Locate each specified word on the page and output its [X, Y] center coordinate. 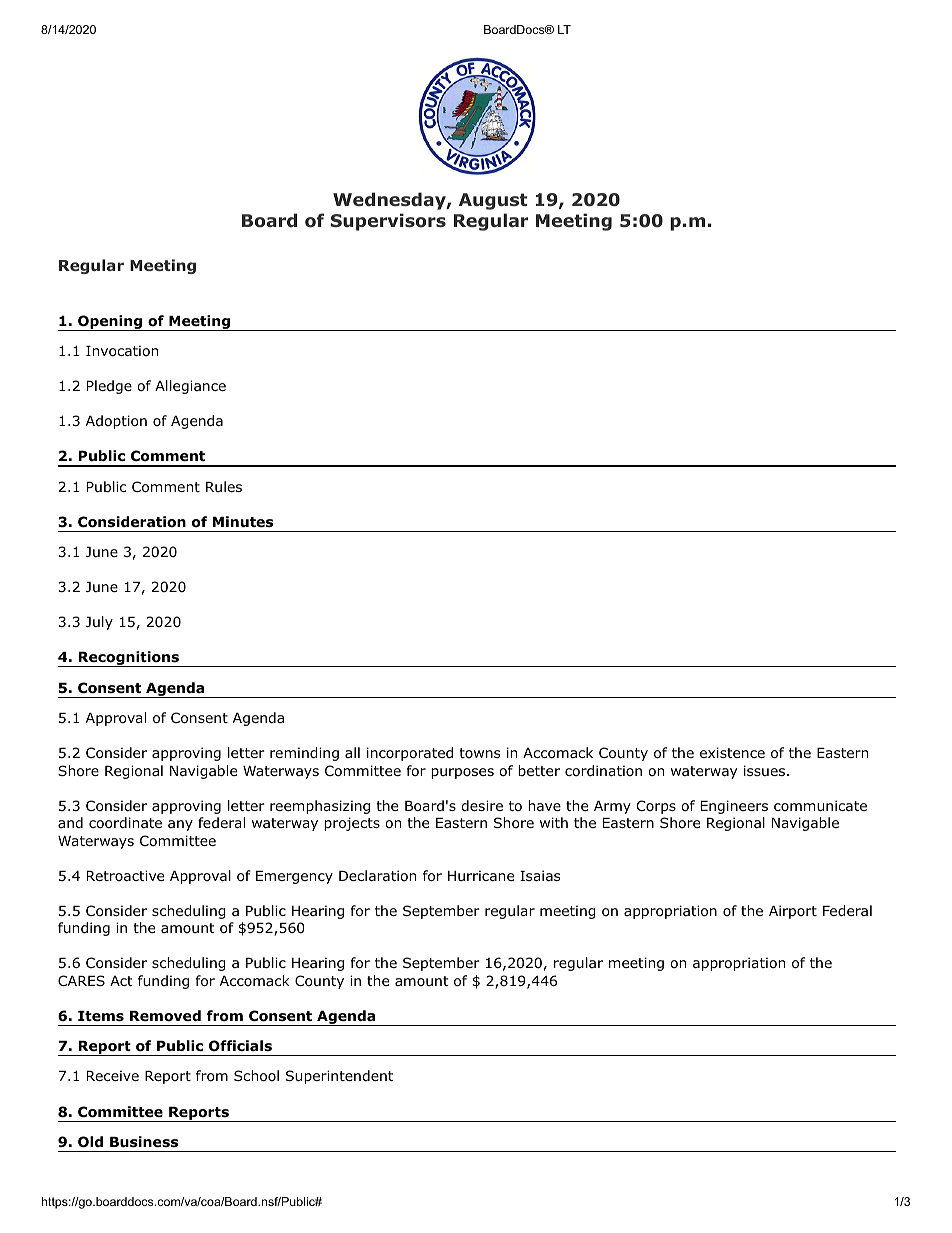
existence [732, 752]
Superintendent [339, 1077]
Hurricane [481, 875]
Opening [110, 323]
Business [144, 1141]
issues [766, 770]
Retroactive [125, 875]
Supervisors [388, 222]
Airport [793, 912]
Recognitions [129, 659]
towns [479, 753]
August [493, 201]
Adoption [116, 422]
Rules [224, 486]
